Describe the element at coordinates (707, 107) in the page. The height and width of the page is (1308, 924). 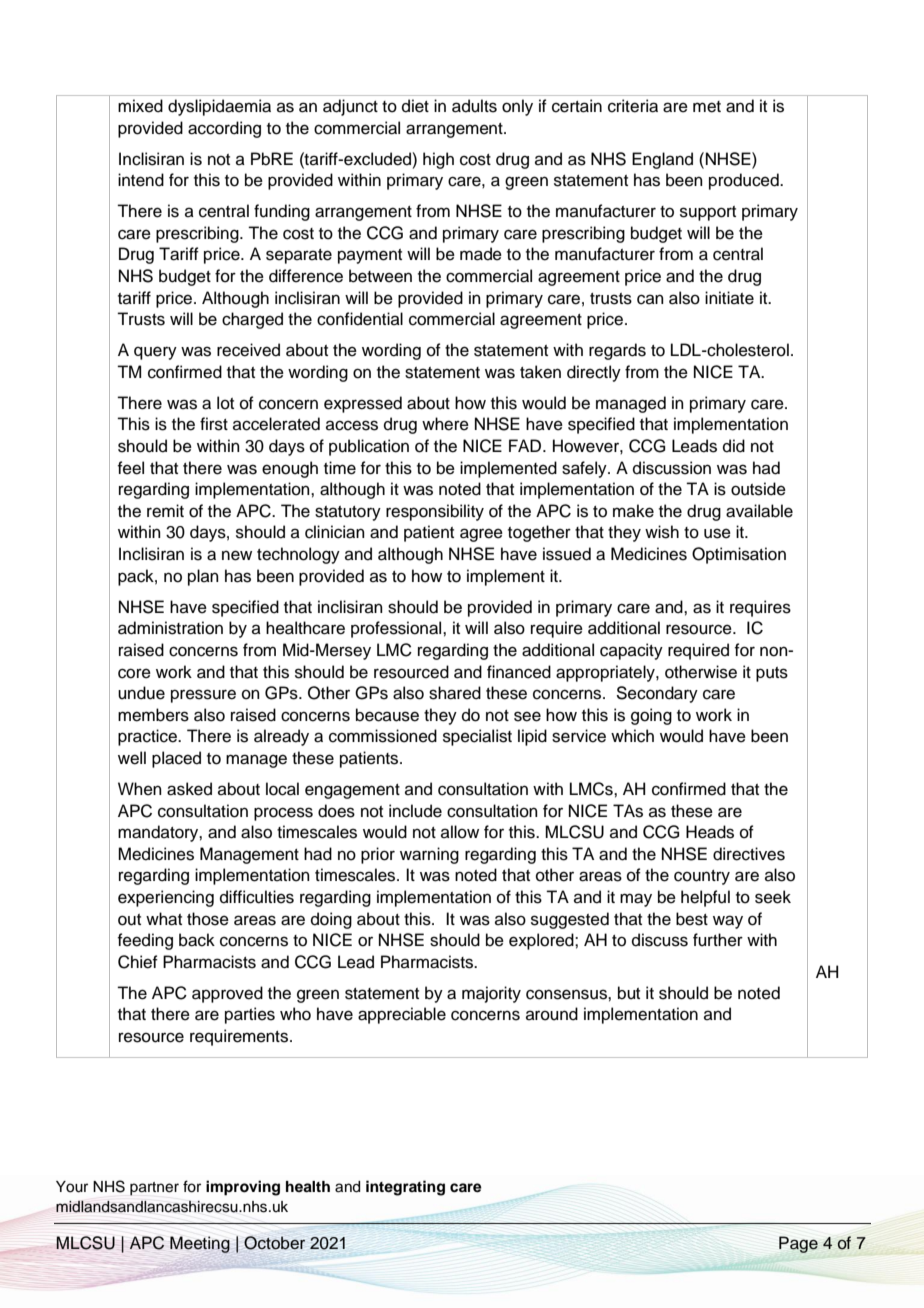
I see `met` at that location.
